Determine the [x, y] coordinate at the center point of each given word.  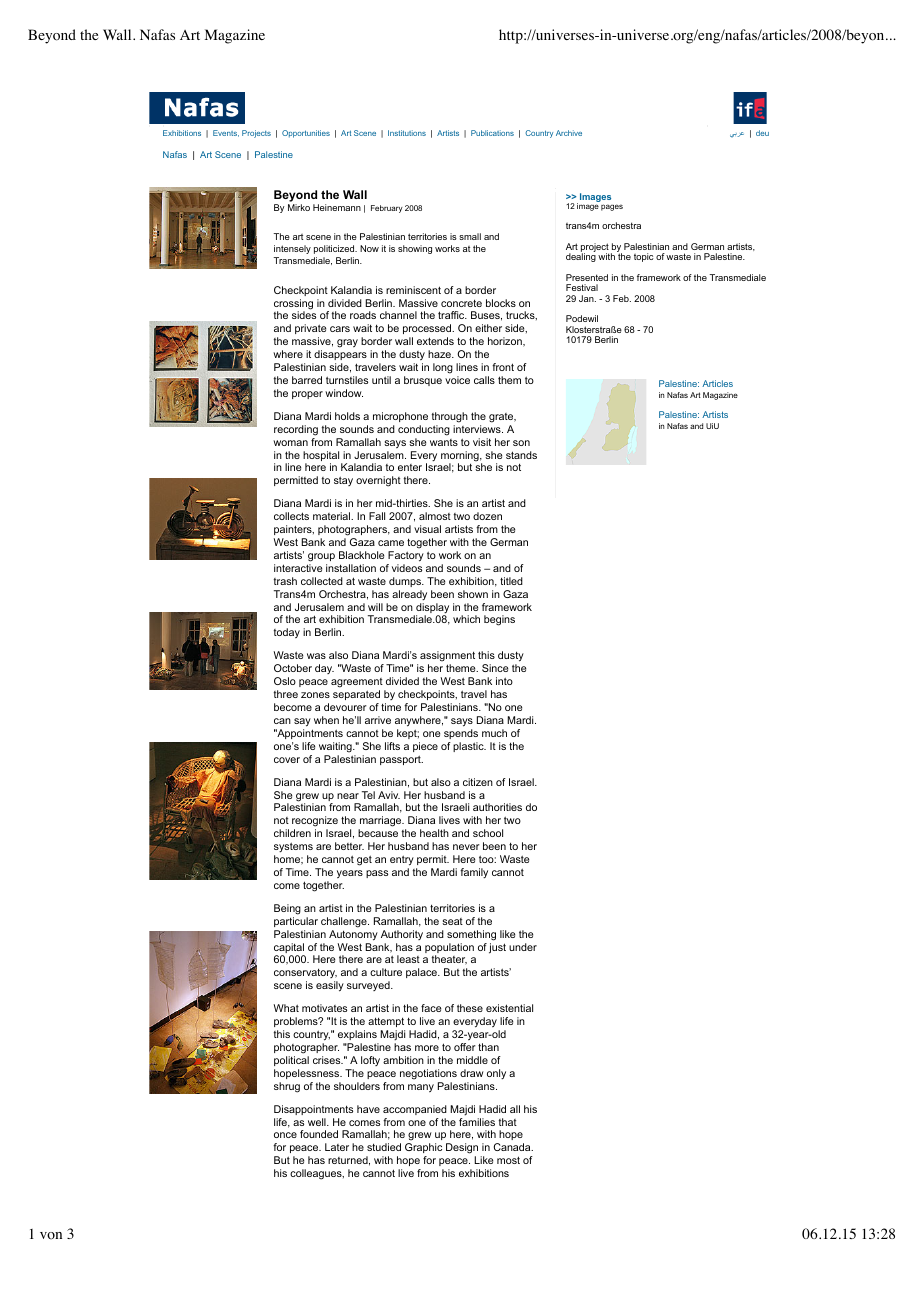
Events [226, 133]
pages [612, 207]
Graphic [423, 1150]
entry [402, 860]
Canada [513, 1147]
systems [293, 847]
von [51, 1236]
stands [521, 455]
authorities [497, 807]
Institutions [407, 133]
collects [291, 516]
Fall [377, 516]
